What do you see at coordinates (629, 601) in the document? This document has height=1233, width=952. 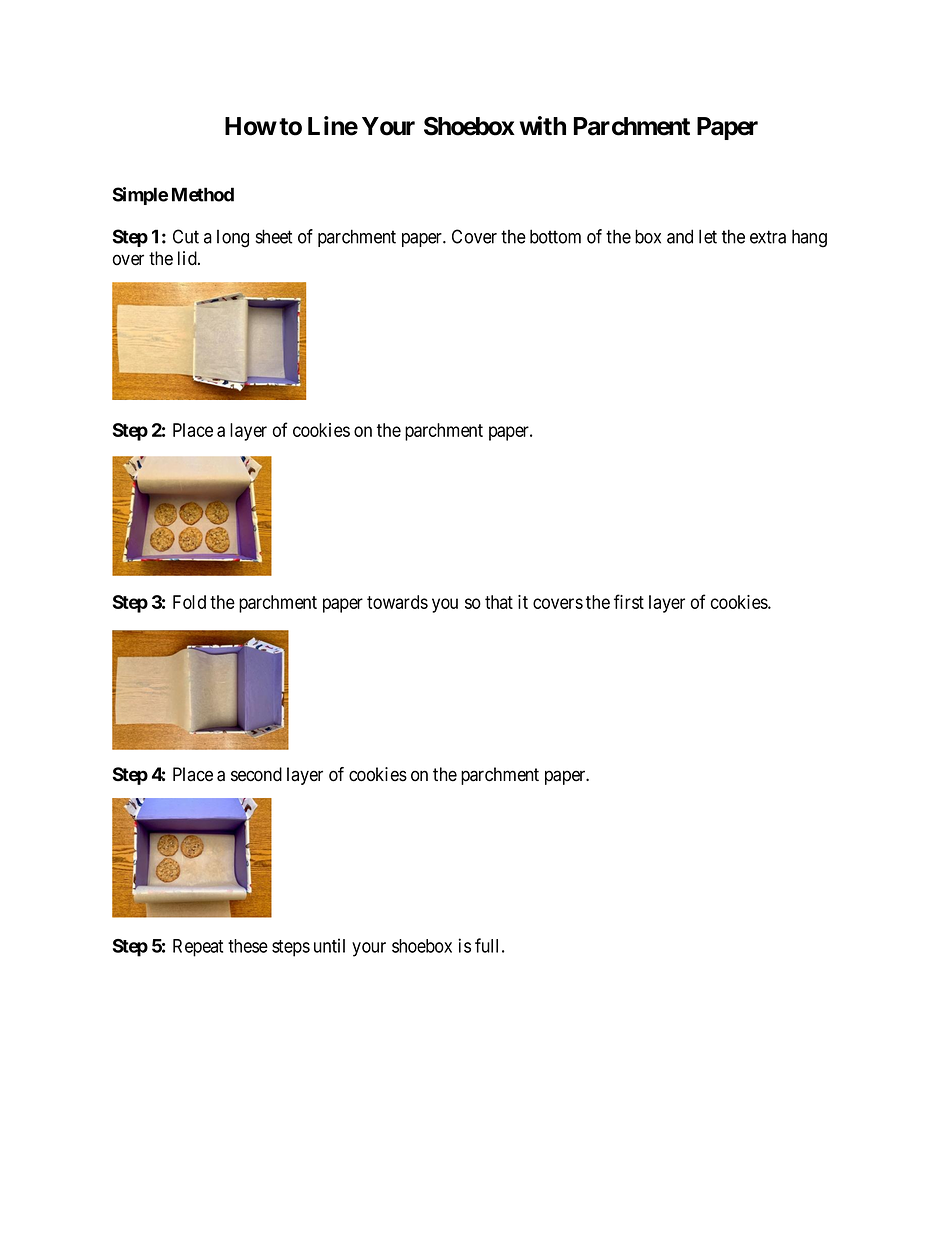 I see `first` at bounding box center [629, 601].
